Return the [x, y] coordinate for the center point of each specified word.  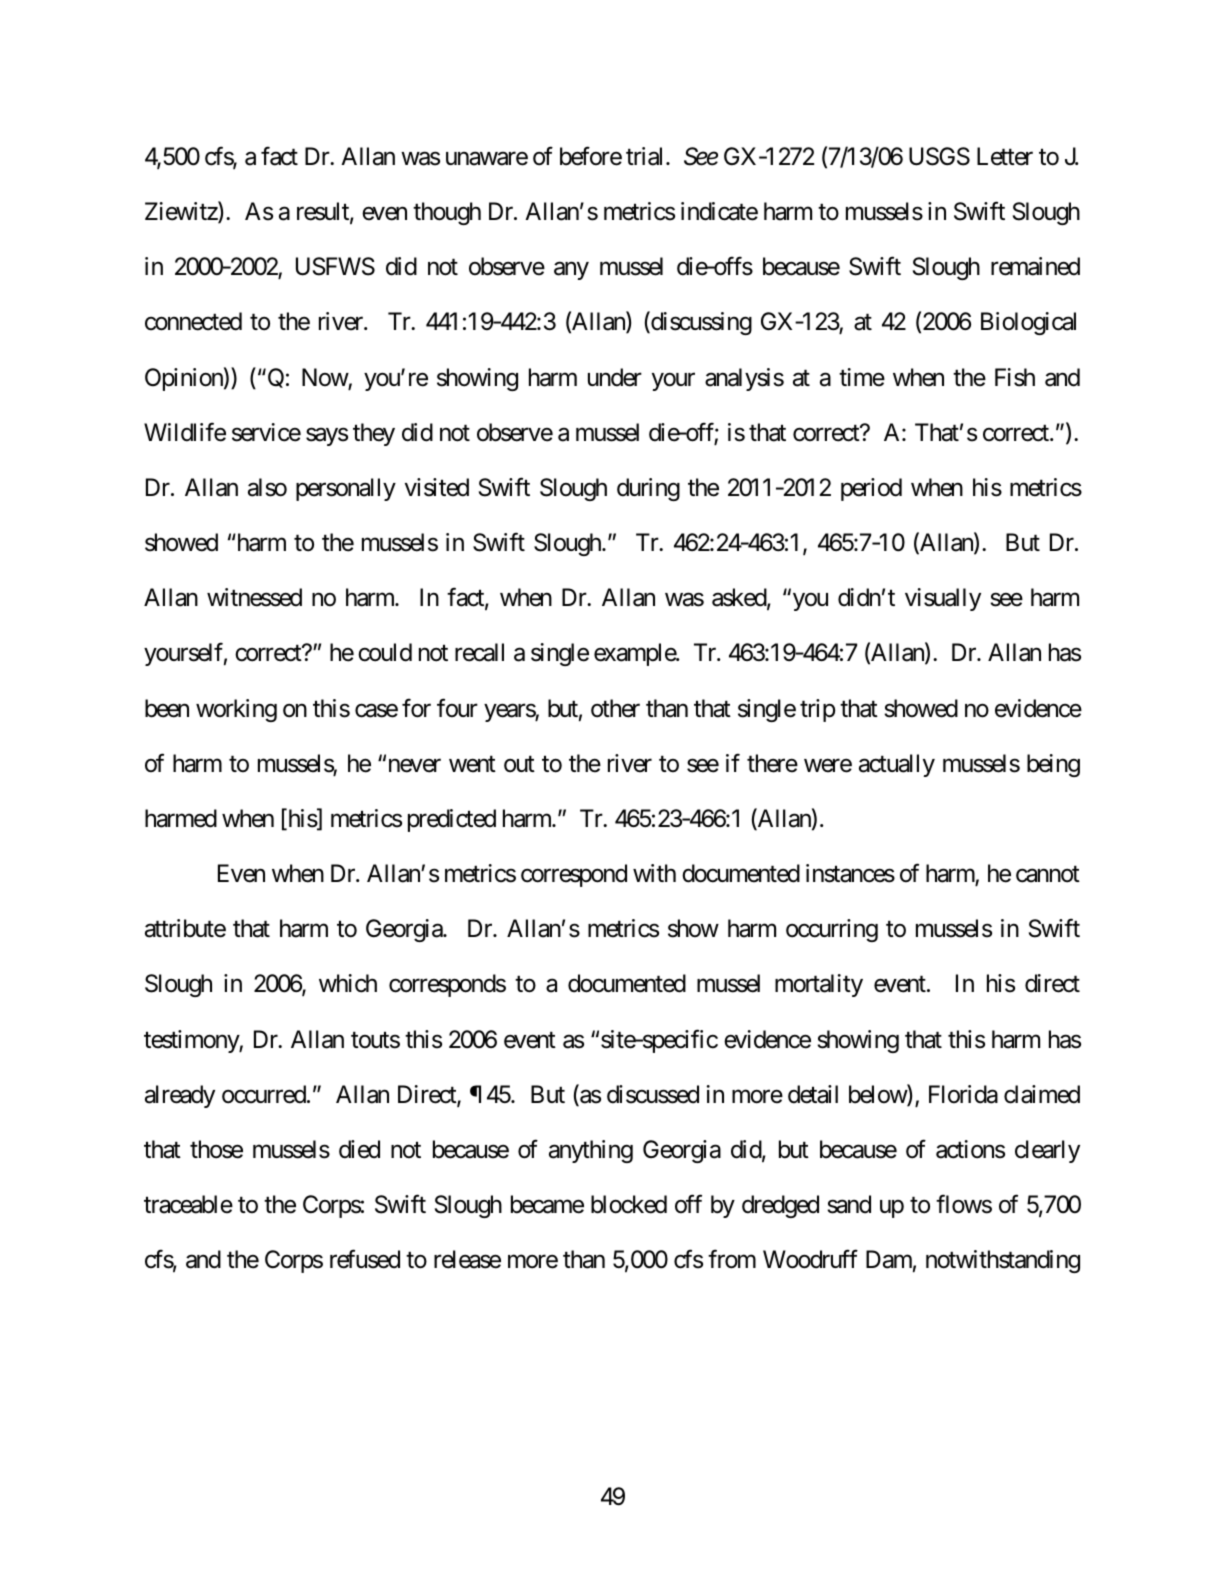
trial [646, 156]
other [615, 708]
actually [897, 765]
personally [346, 489]
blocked [629, 1204]
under [615, 377]
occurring [832, 930]
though [447, 213]
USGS [939, 156]
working [236, 710]
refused [365, 1259]
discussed [653, 1094]
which [348, 983]
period [871, 489]
